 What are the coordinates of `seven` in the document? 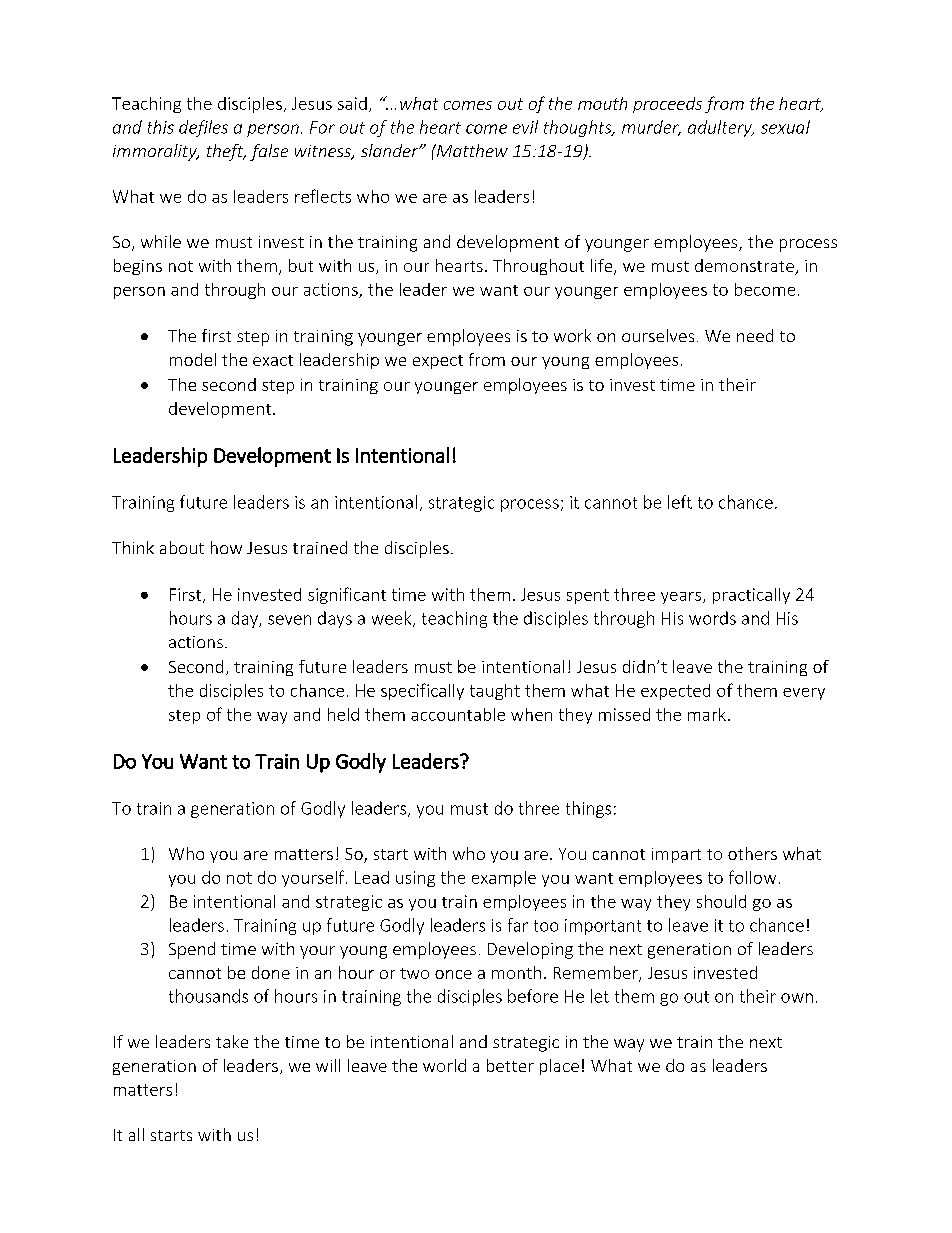 It's located at (289, 620).
